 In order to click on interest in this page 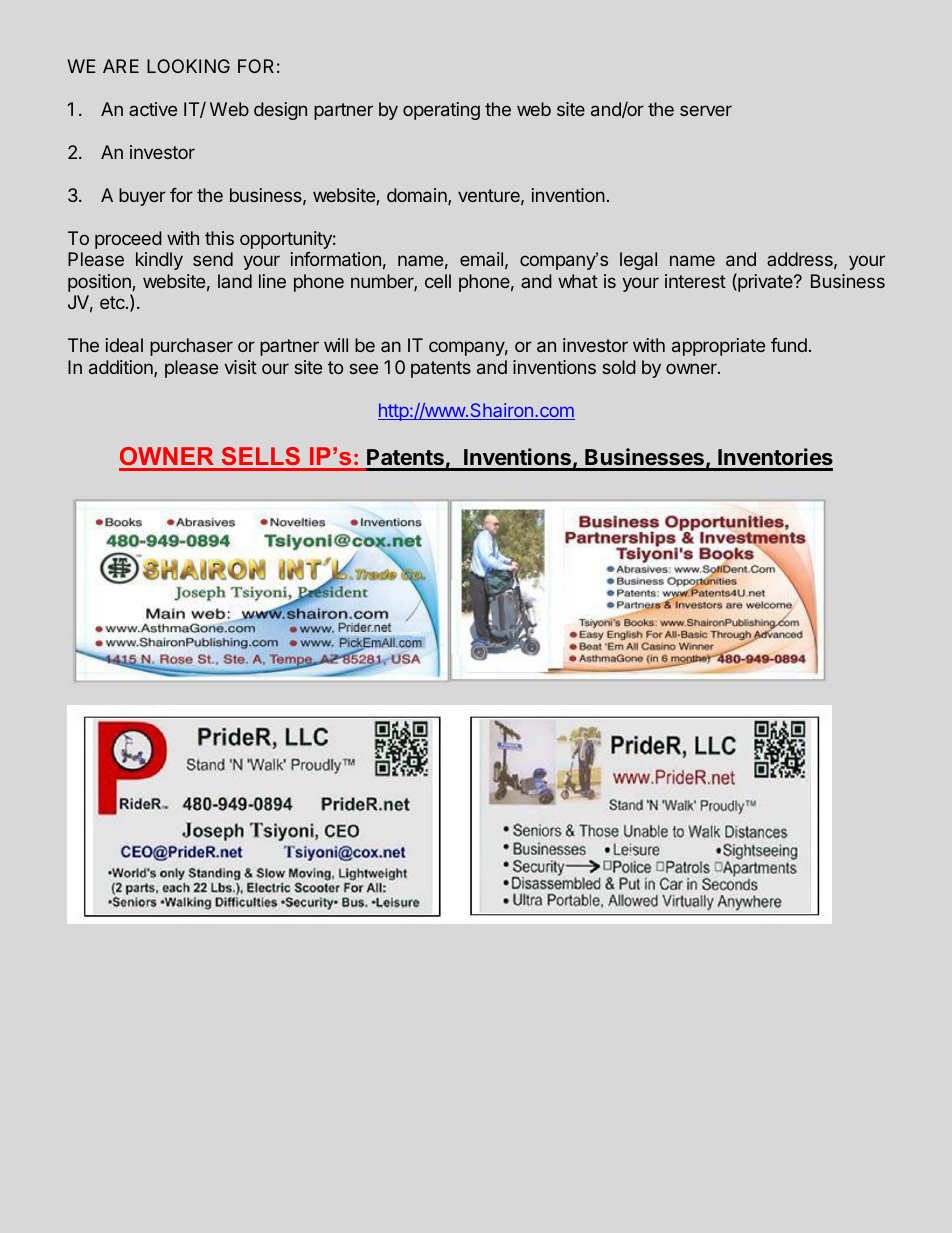, I will do `click(695, 281)`.
